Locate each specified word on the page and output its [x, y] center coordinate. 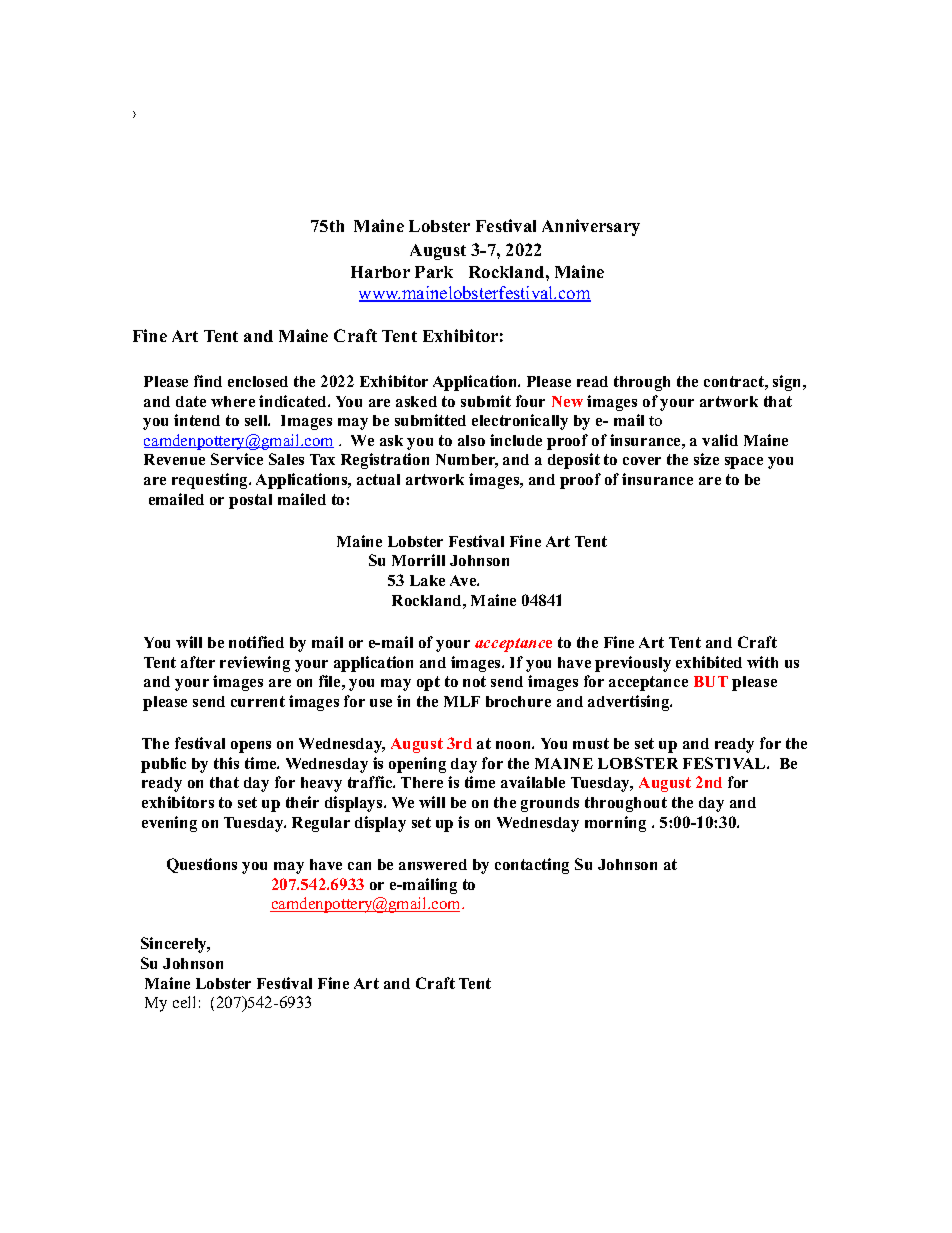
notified [256, 642]
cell [184, 1002]
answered [433, 864]
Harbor [380, 272]
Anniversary [591, 227]
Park [434, 272]
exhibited [709, 662]
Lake [427, 580]
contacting [532, 866]
